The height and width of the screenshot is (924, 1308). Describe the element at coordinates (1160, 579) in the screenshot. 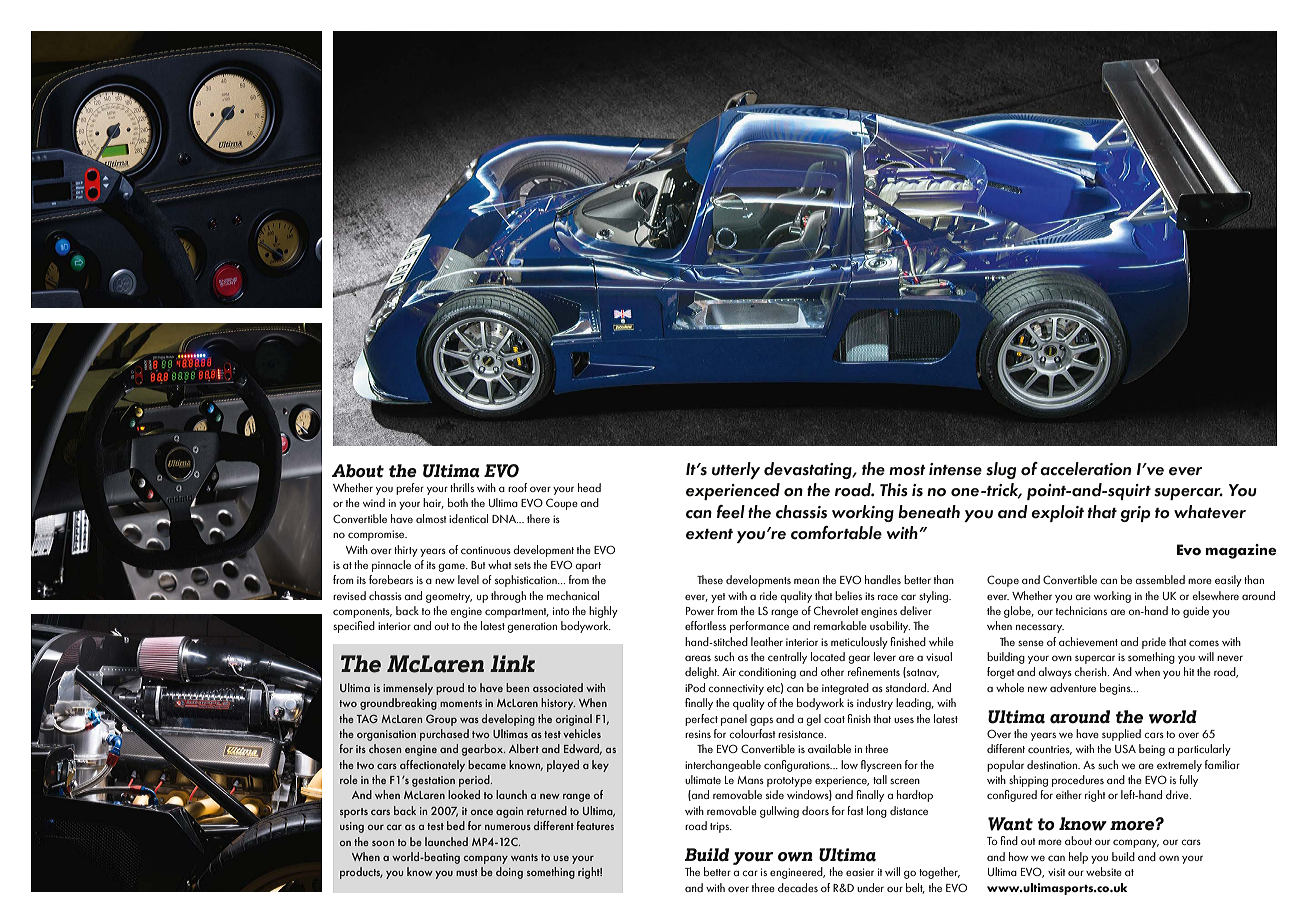

I see `assembled` at that location.
